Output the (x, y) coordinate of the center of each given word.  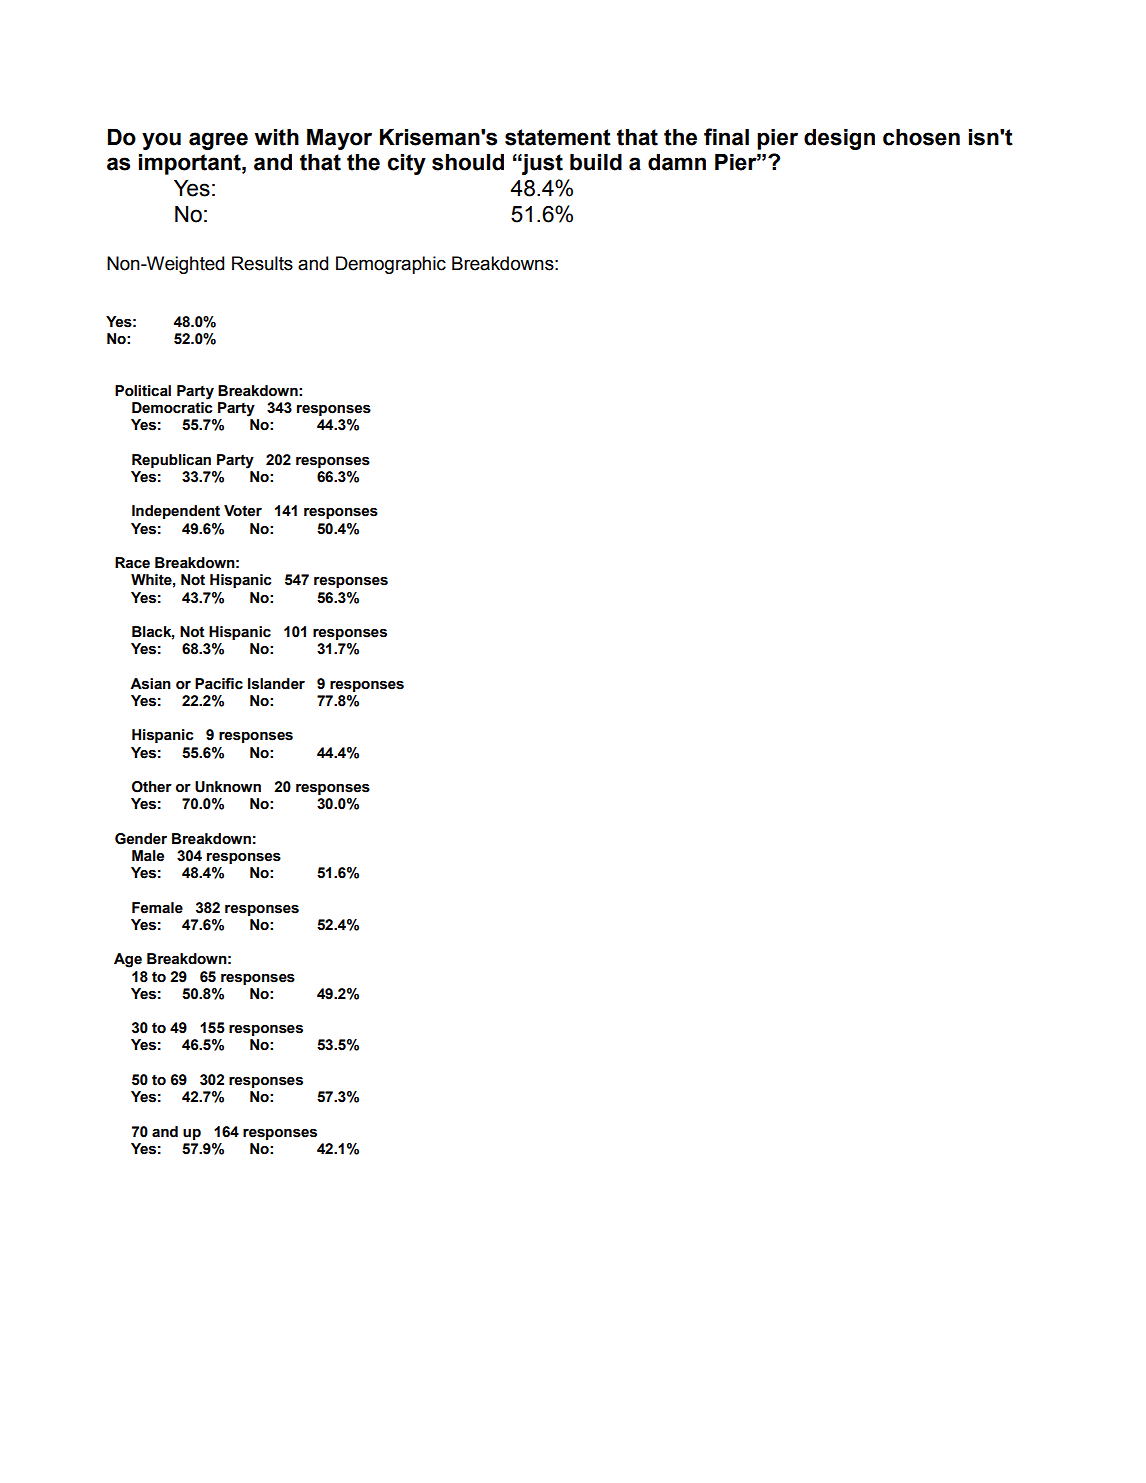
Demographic (391, 265)
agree (218, 141)
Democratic (172, 408)
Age (128, 960)
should (468, 162)
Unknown (228, 787)
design (839, 139)
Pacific (219, 684)
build (596, 162)
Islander (276, 684)
